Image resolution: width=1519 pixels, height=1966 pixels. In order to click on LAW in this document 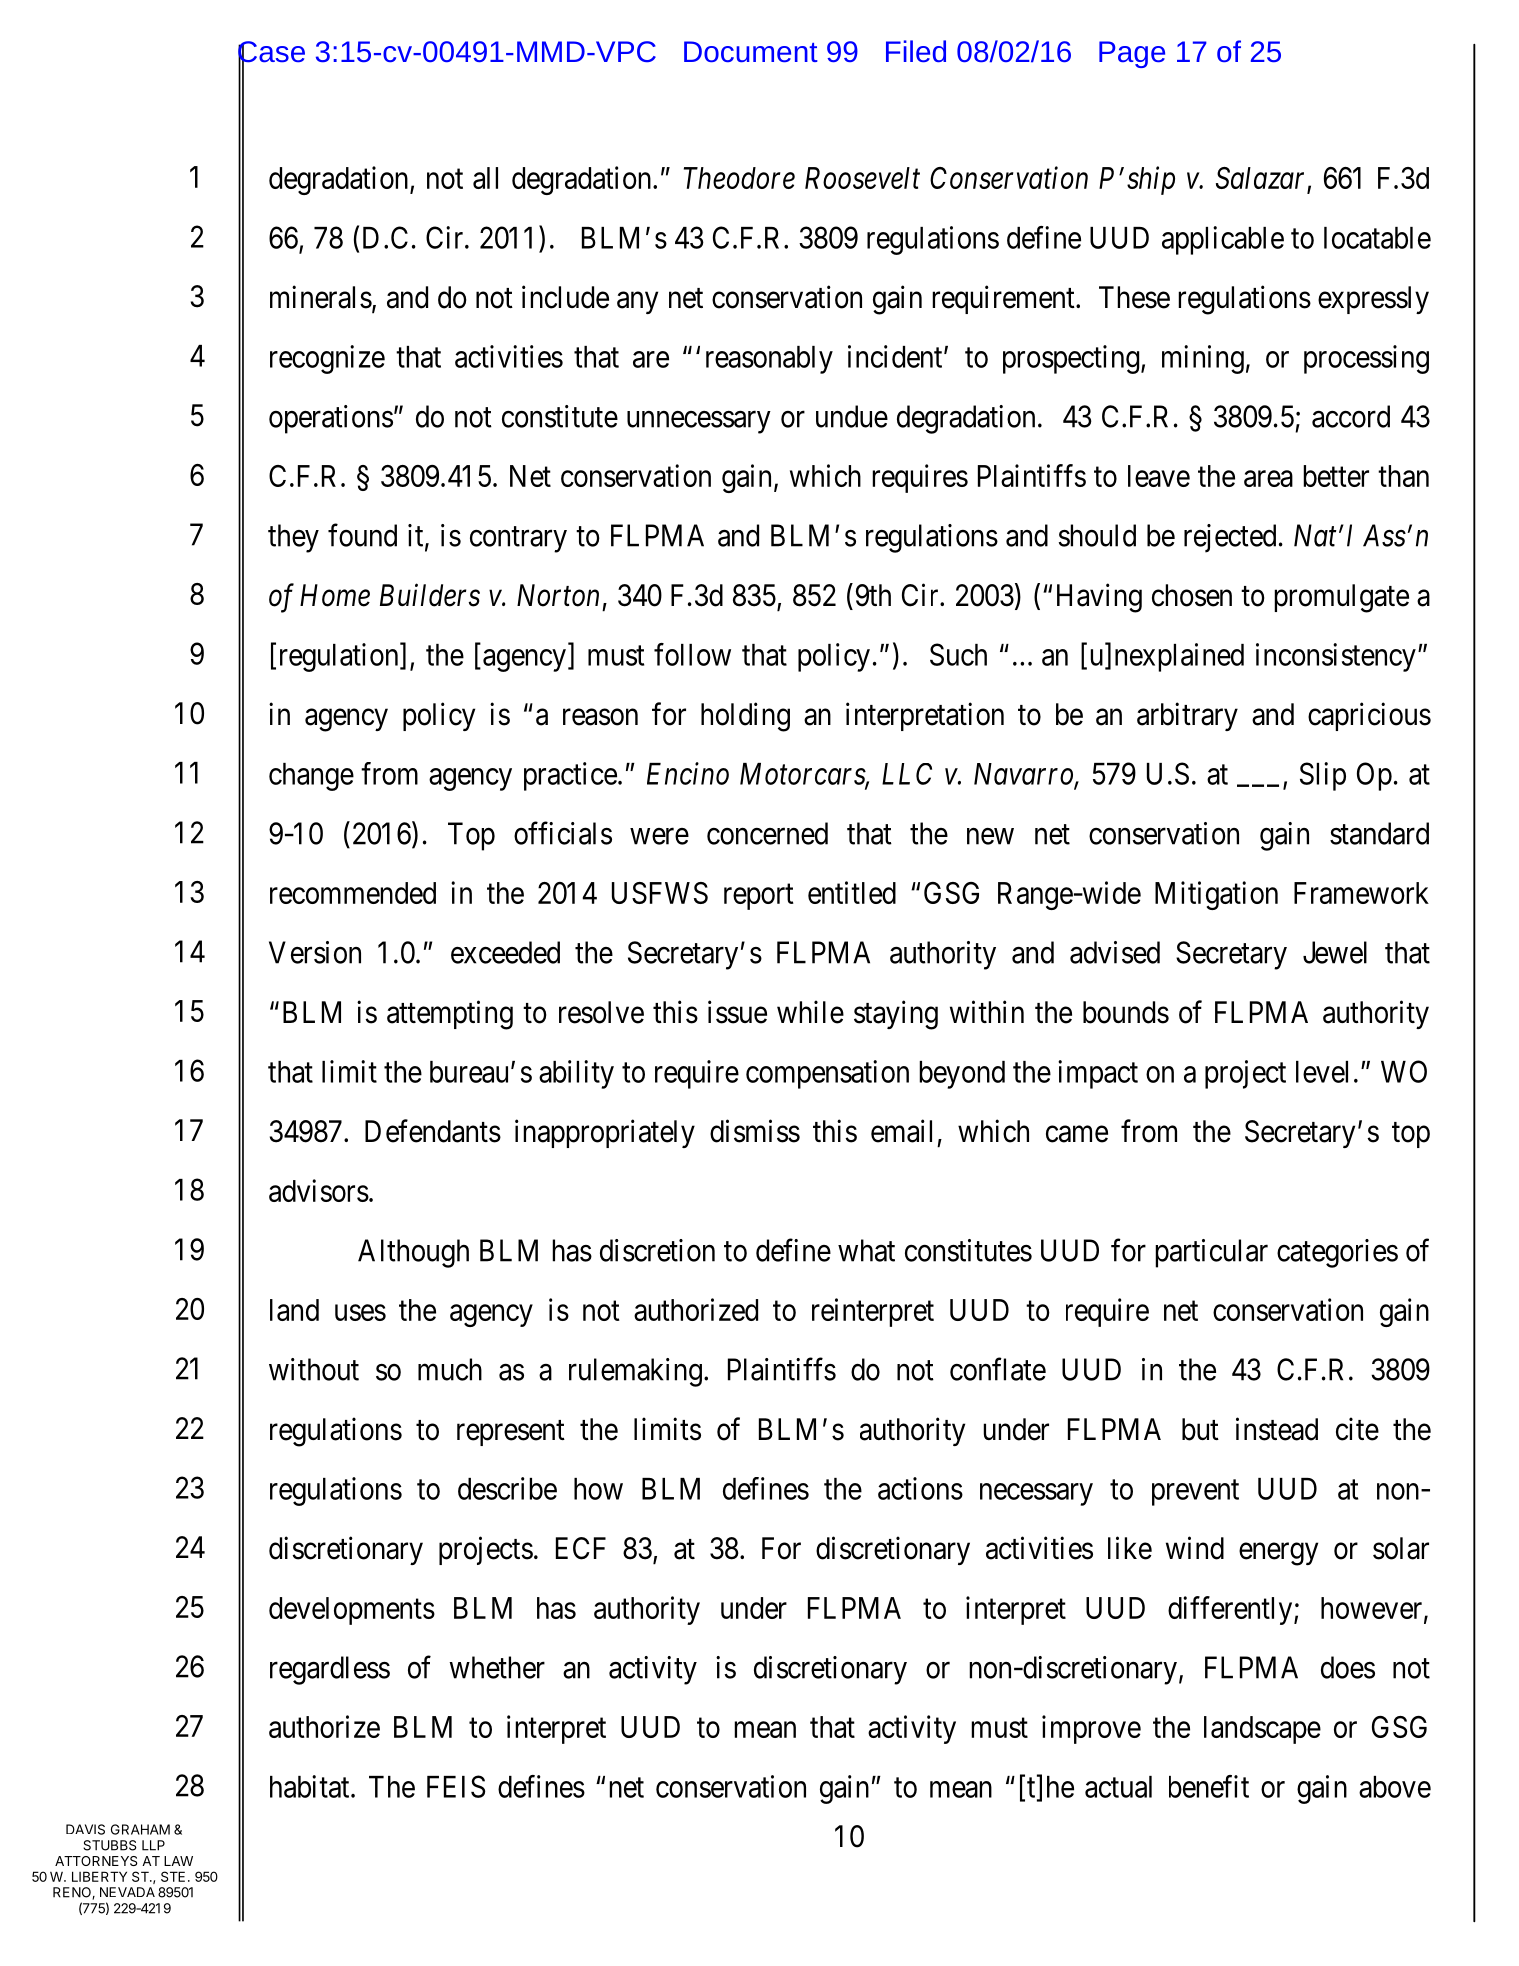, I will do `click(178, 1861)`.
